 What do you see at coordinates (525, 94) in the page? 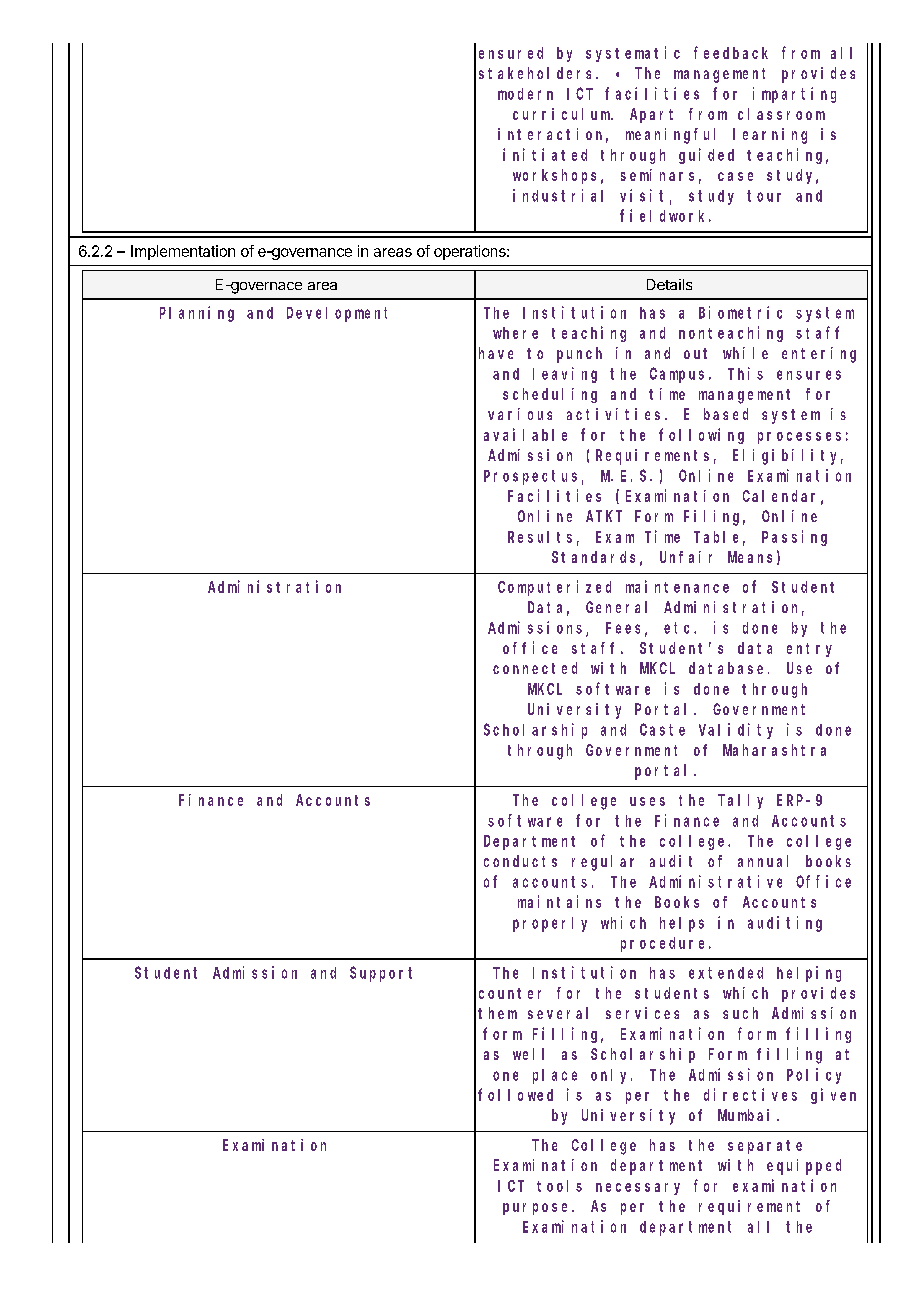
I see `modern` at bounding box center [525, 94].
